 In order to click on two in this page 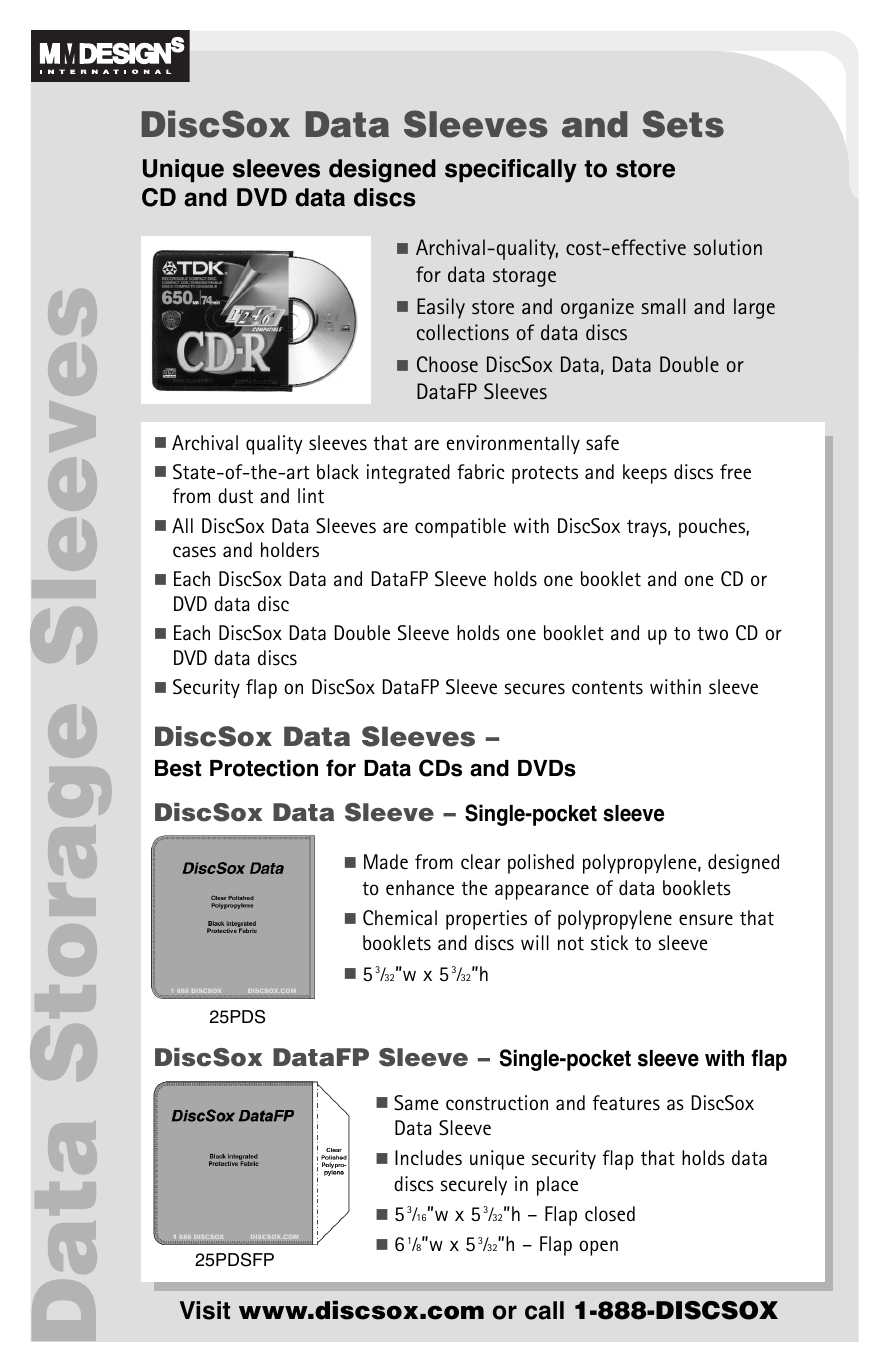, I will do `click(712, 634)`.
